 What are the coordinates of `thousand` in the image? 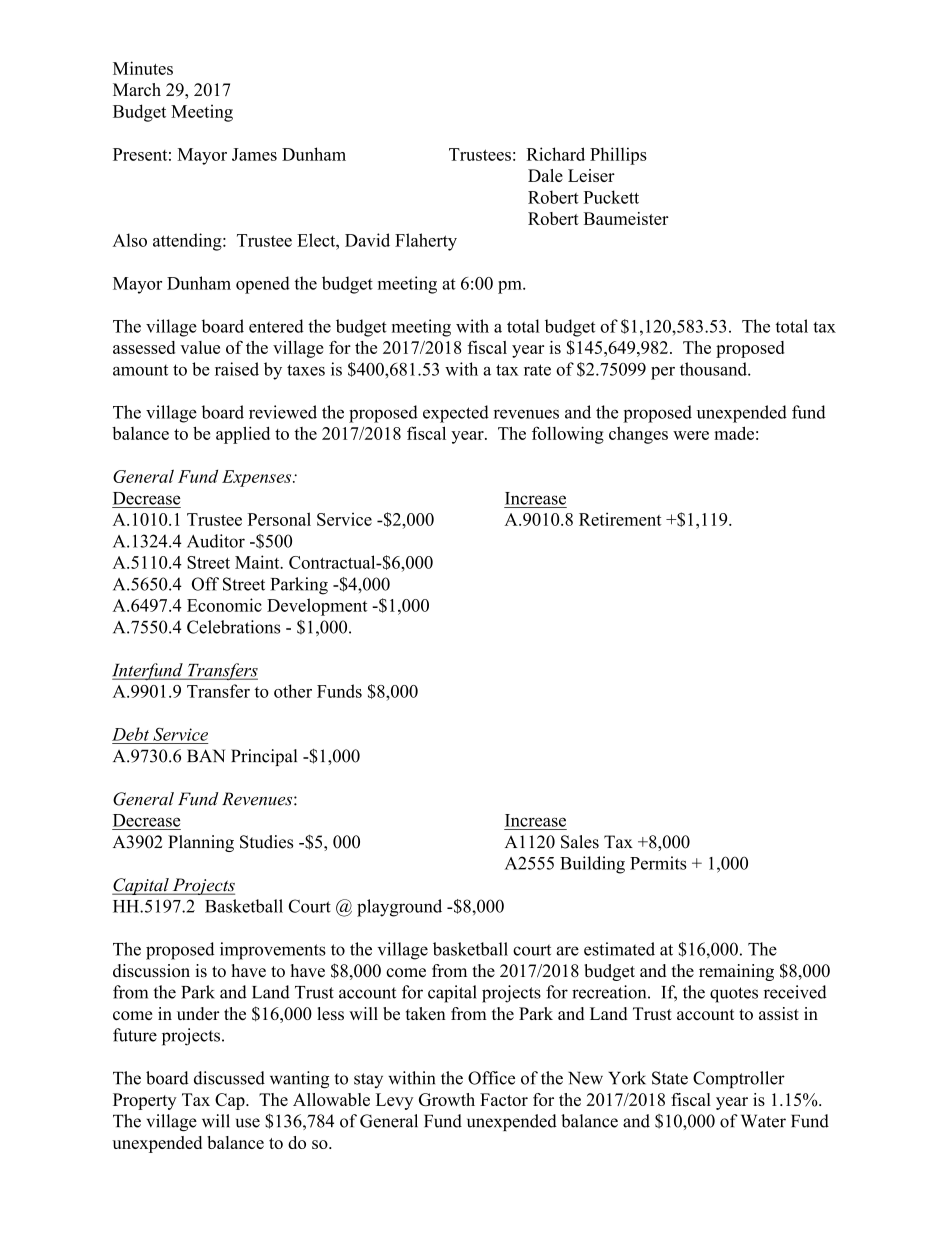 It's located at (714, 369).
